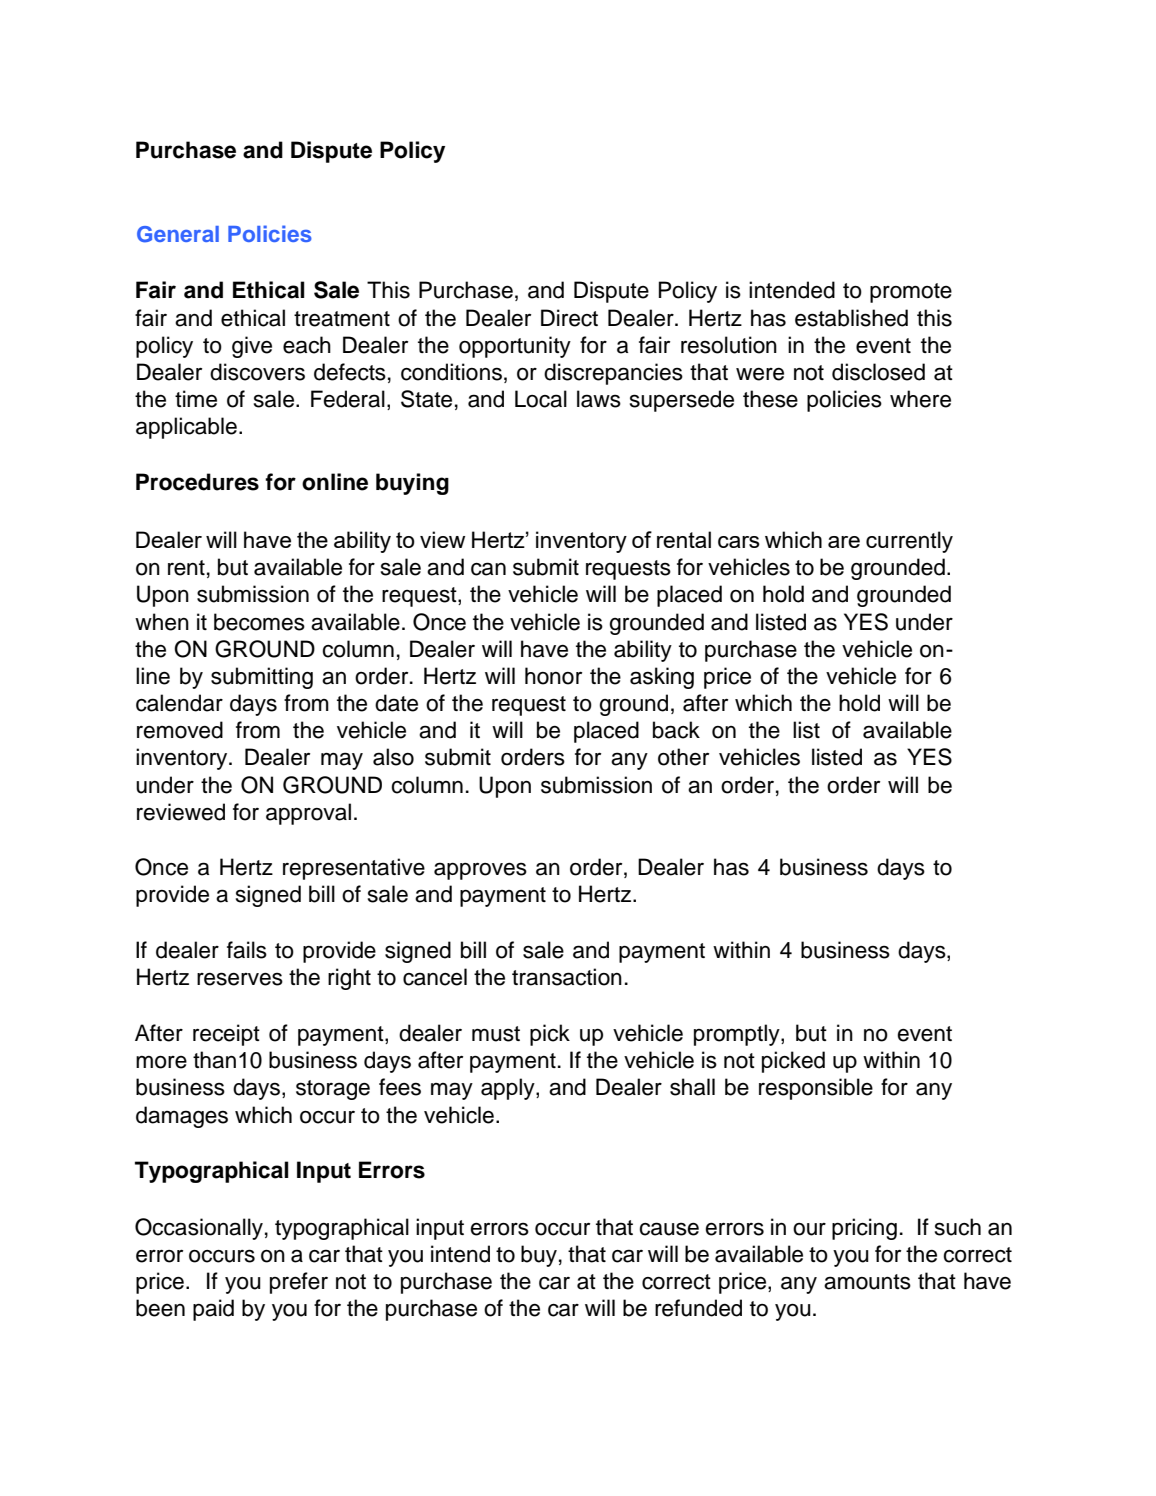  I want to click on honor, so click(553, 676).
